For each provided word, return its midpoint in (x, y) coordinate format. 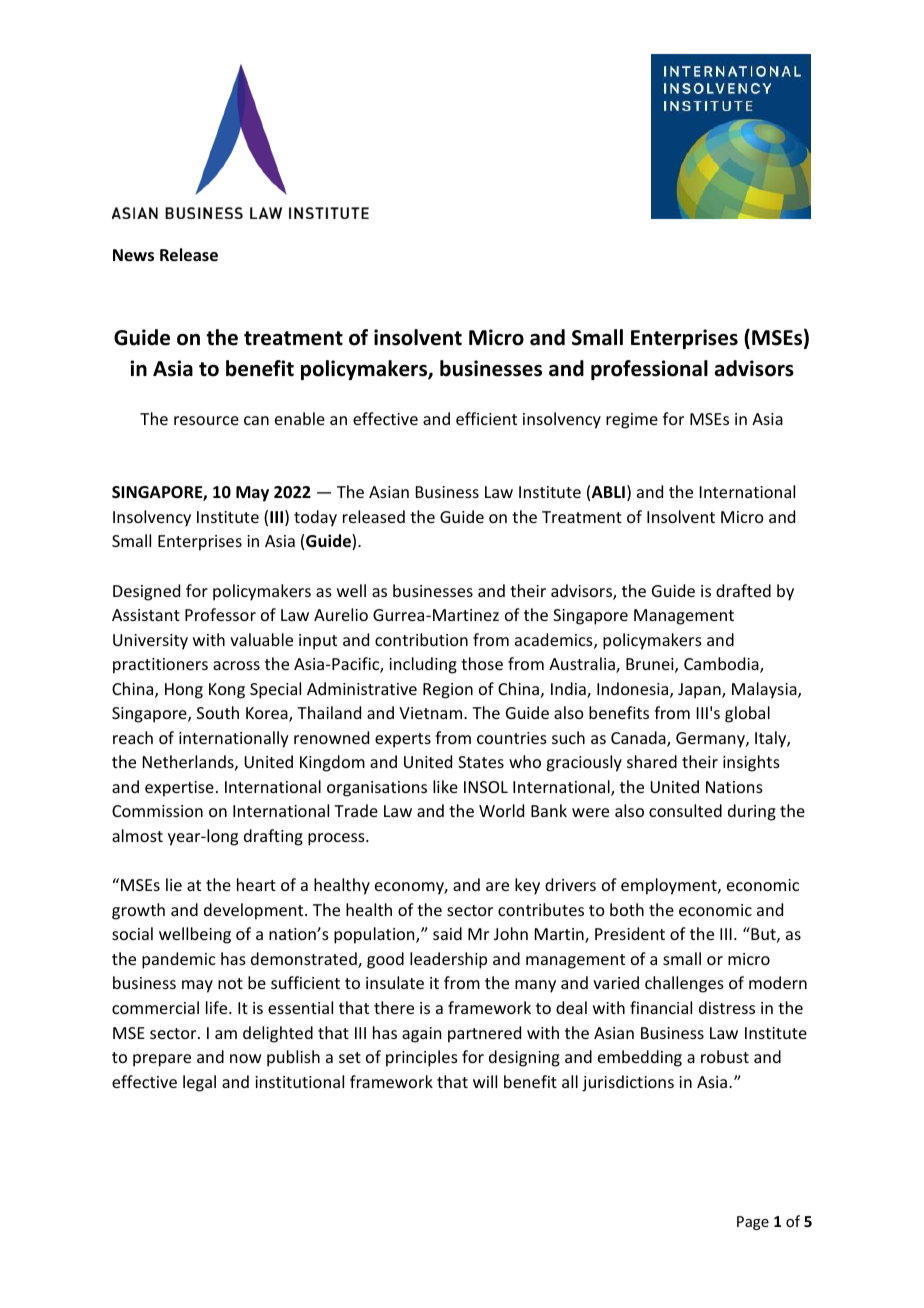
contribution (421, 639)
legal (199, 1083)
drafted (743, 590)
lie (174, 884)
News (133, 255)
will (485, 1081)
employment (670, 886)
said (447, 933)
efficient (486, 418)
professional (649, 370)
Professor (220, 614)
